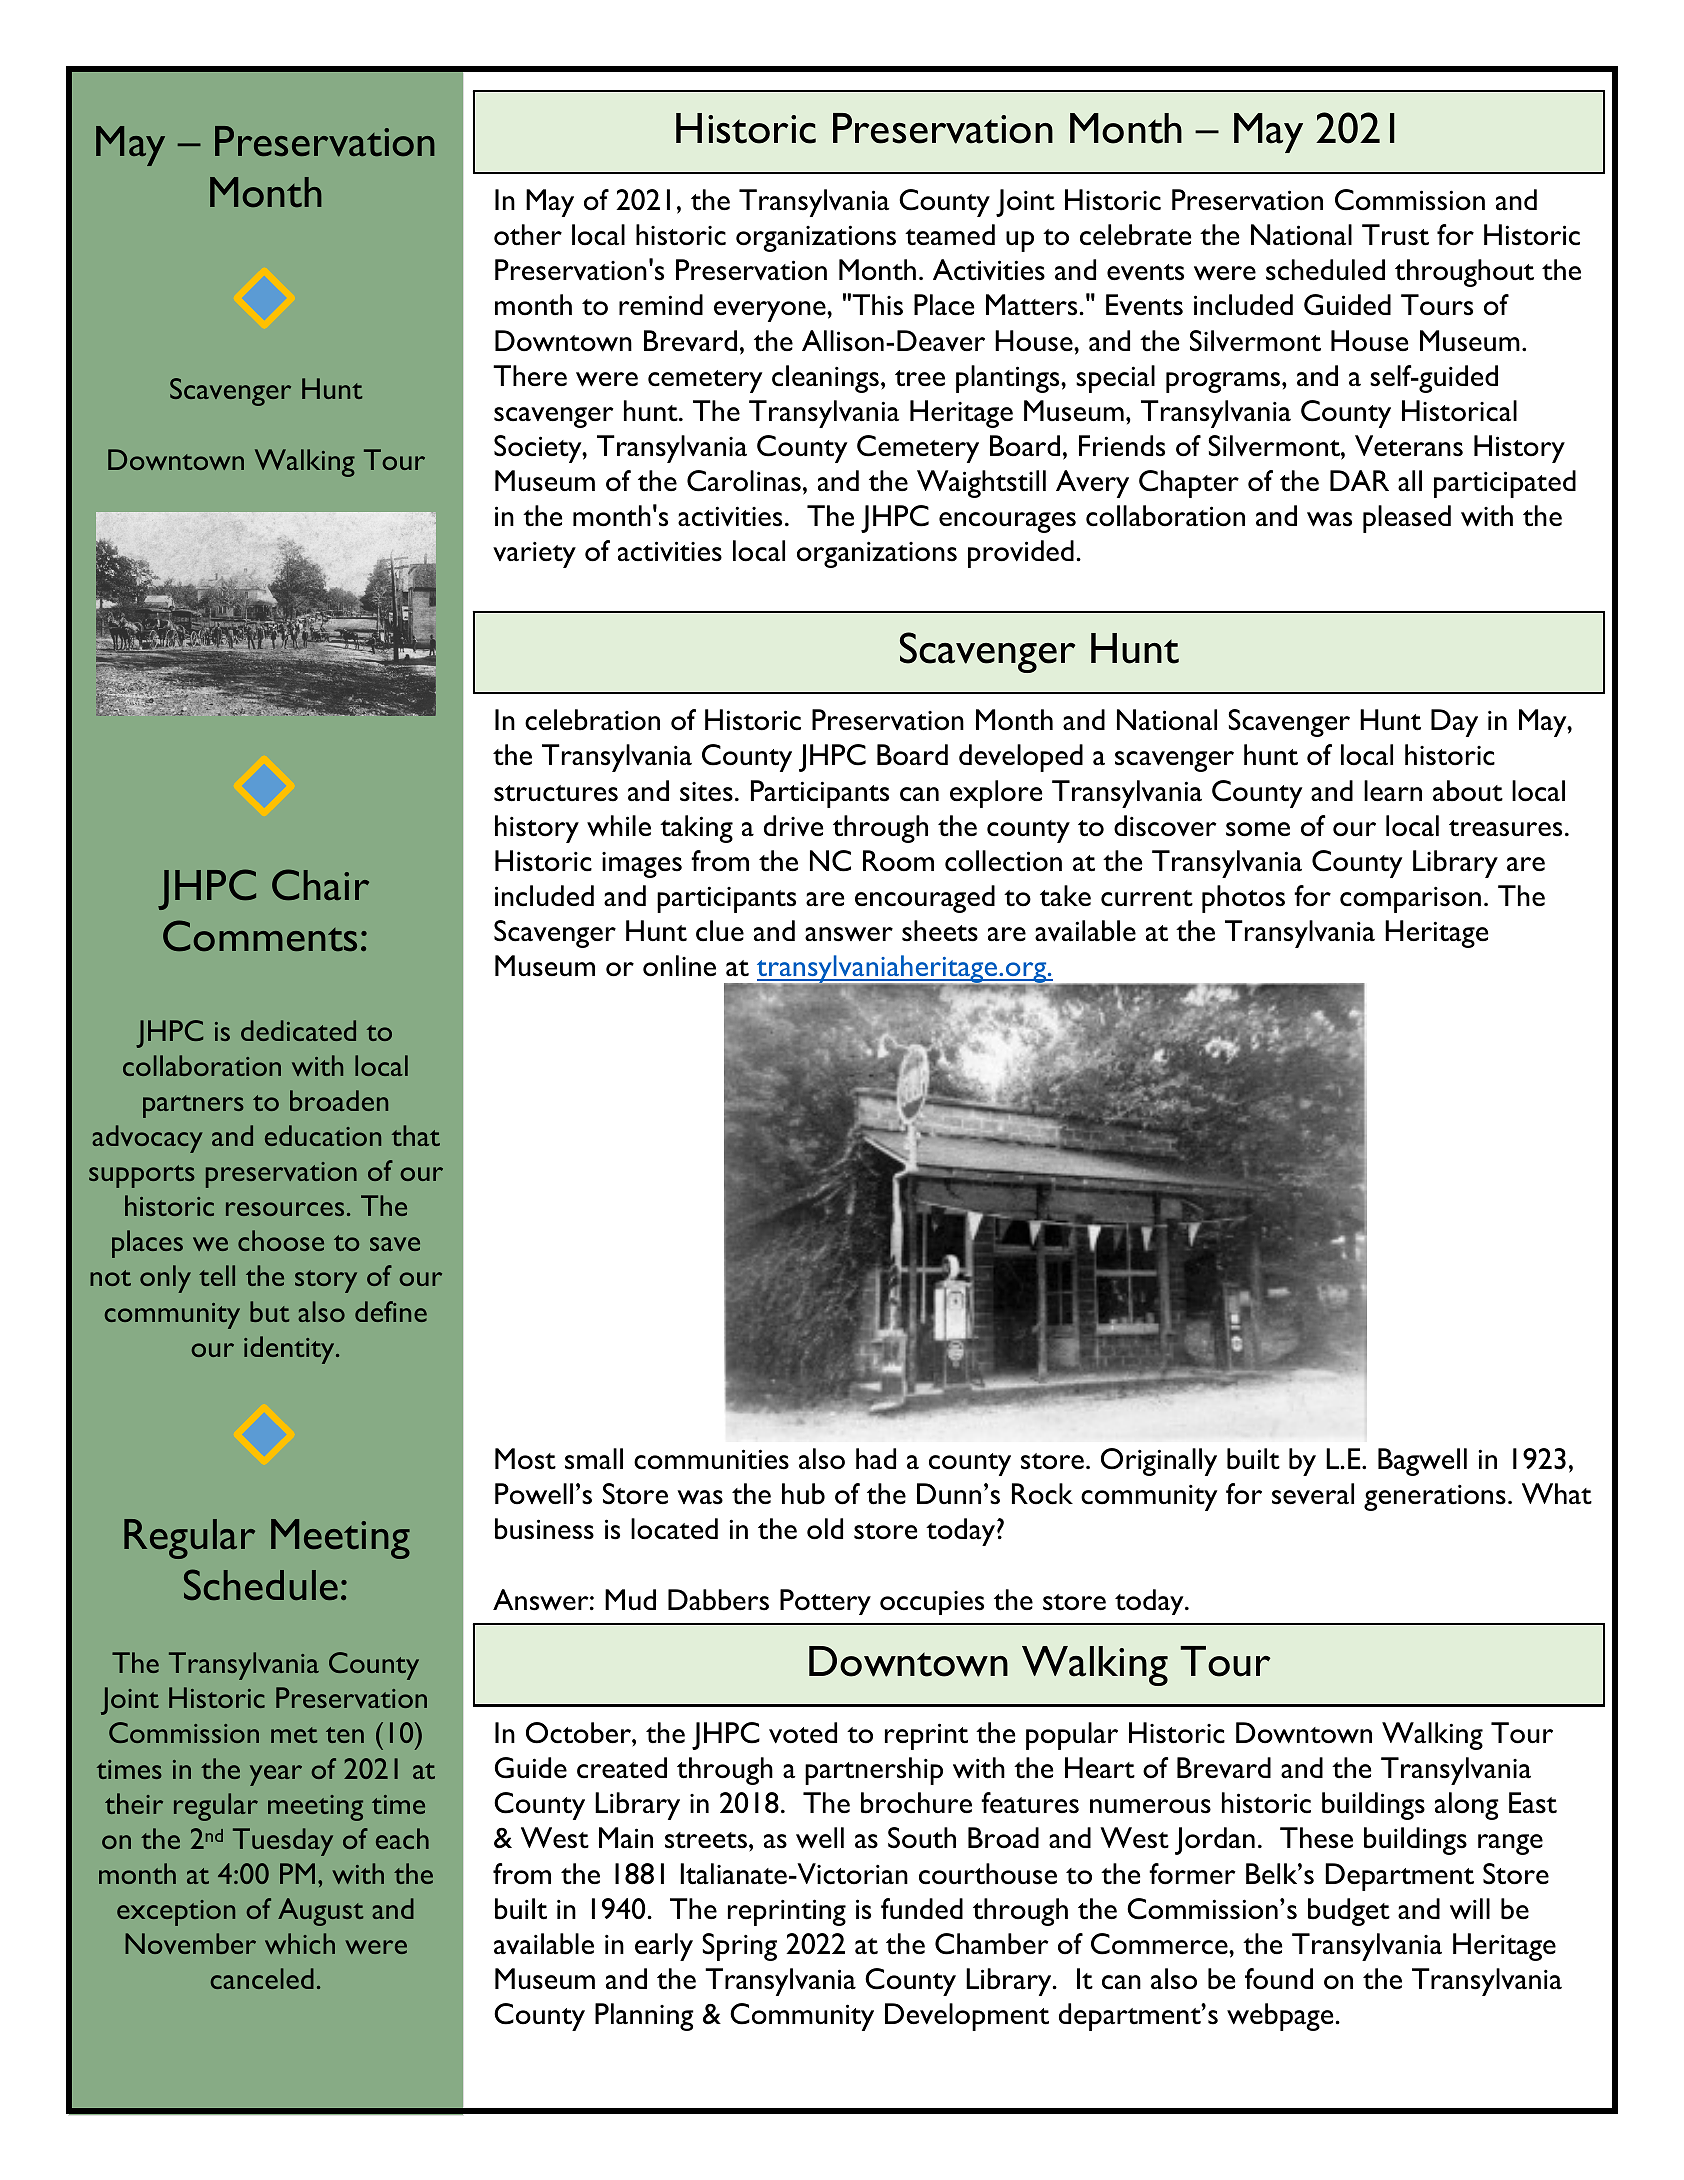 Image resolution: width=1684 pixels, height=2180 pixels. I want to click on Trust, so click(1395, 235).
